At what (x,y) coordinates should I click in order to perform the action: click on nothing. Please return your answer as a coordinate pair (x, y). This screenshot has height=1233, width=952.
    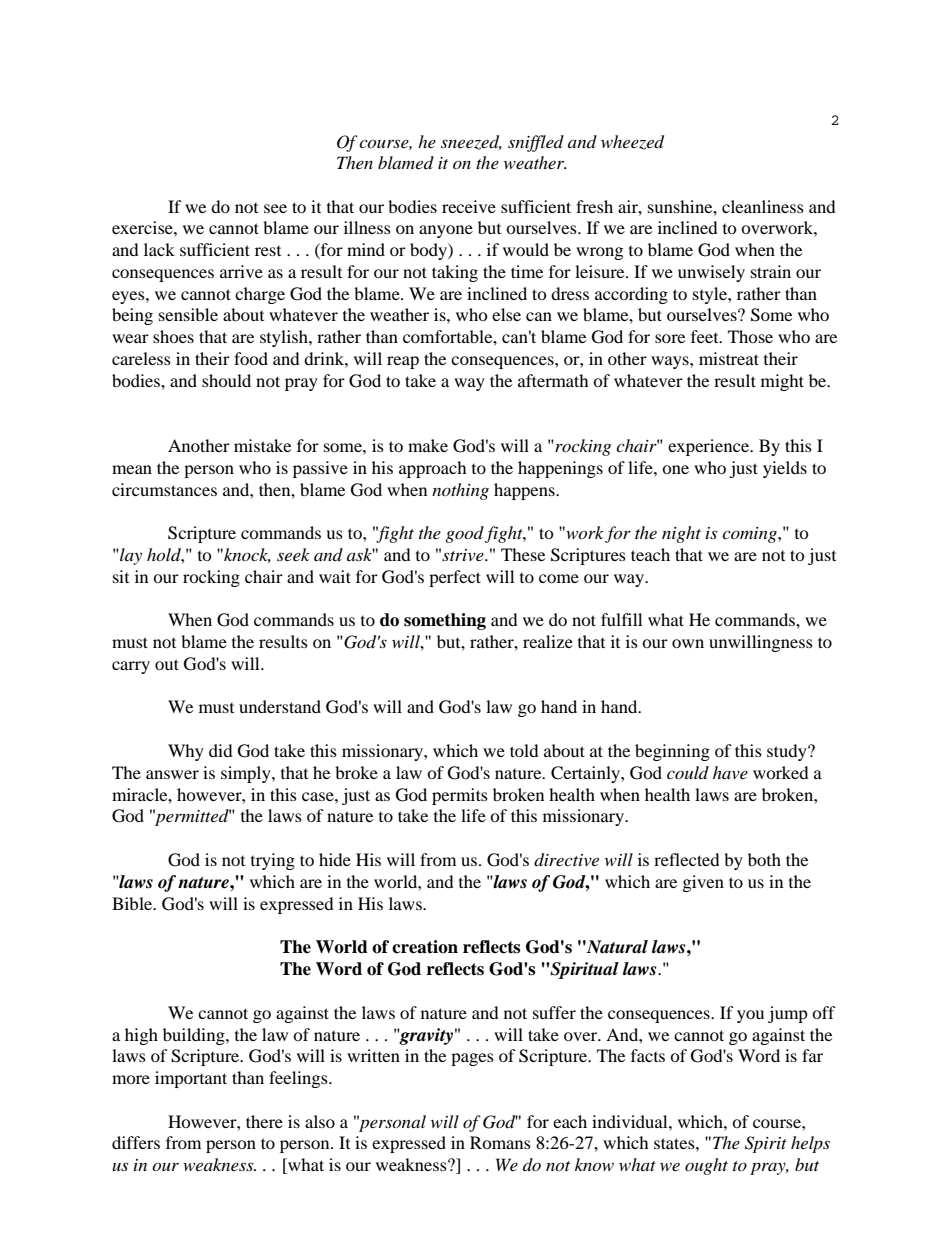
    Looking at the image, I should click on (460, 491).
